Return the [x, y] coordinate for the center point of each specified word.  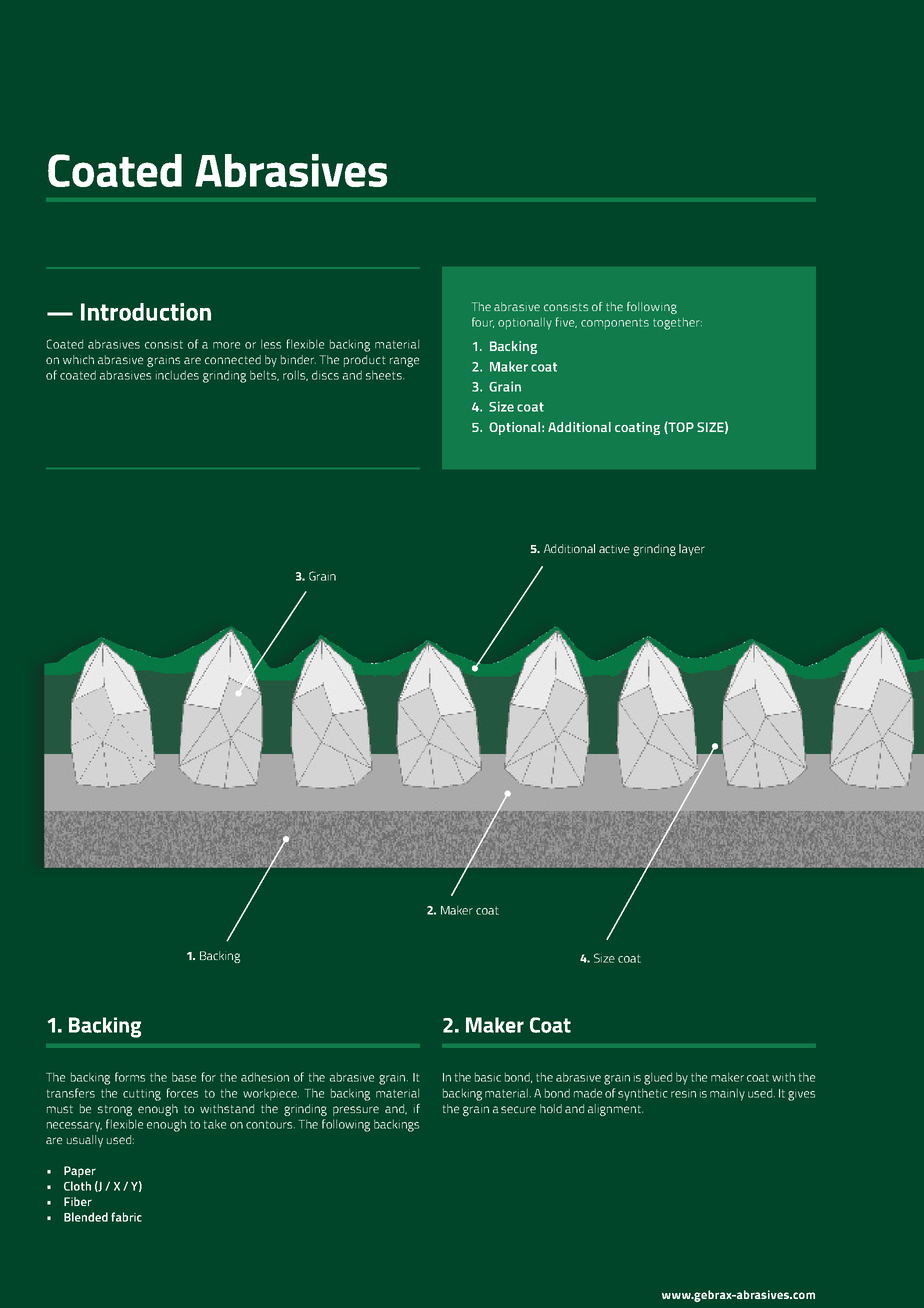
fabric [126, 1217]
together [677, 324]
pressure [356, 1111]
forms [130, 1077]
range [404, 362]
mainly [727, 1094]
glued [658, 1078]
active [614, 549]
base [184, 1077]
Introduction [146, 312]
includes [177, 375]
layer [692, 550]
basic [488, 1077]
